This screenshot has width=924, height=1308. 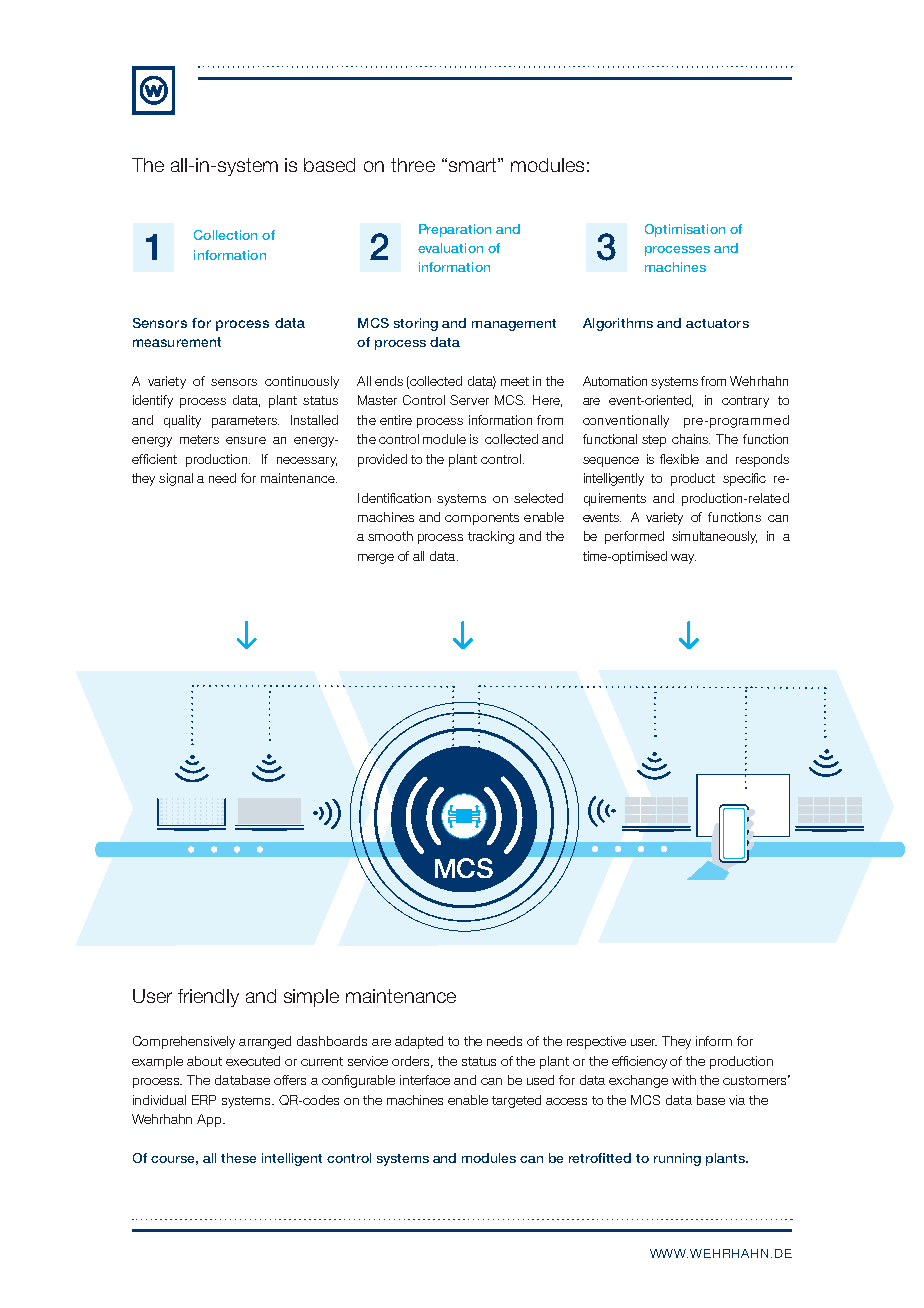 I want to click on targeted, so click(x=516, y=1101).
